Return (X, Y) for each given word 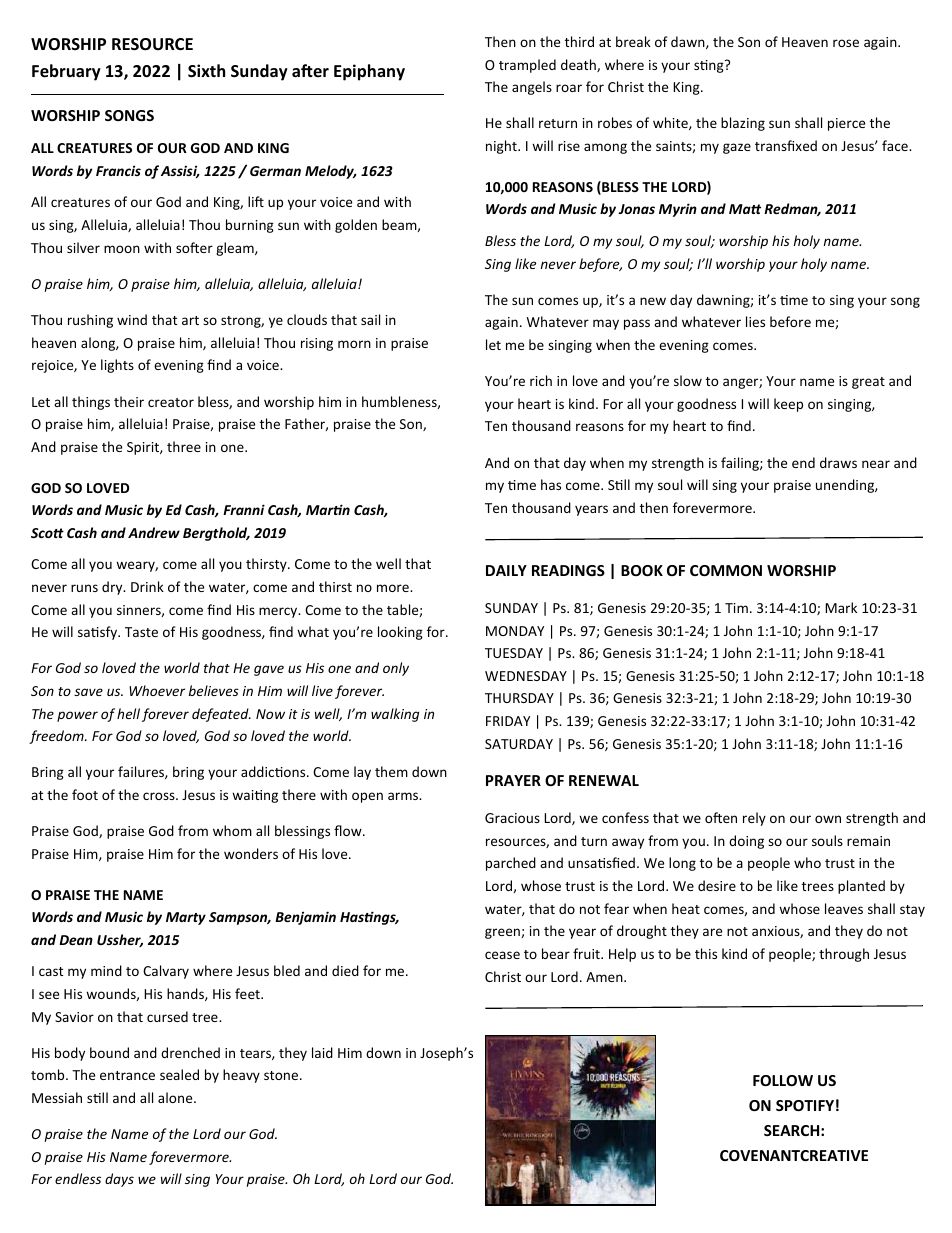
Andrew (154, 532)
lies (755, 321)
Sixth (206, 71)
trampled (527, 66)
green (503, 933)
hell (128, 713)
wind (132, 319)
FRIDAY (508, 721)
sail (370, 319)
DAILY (506, 570)
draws (838, 462)
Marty (186, 918)
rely (754, 819)
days (119, 1180)
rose (846, 43)
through (844, 955)
